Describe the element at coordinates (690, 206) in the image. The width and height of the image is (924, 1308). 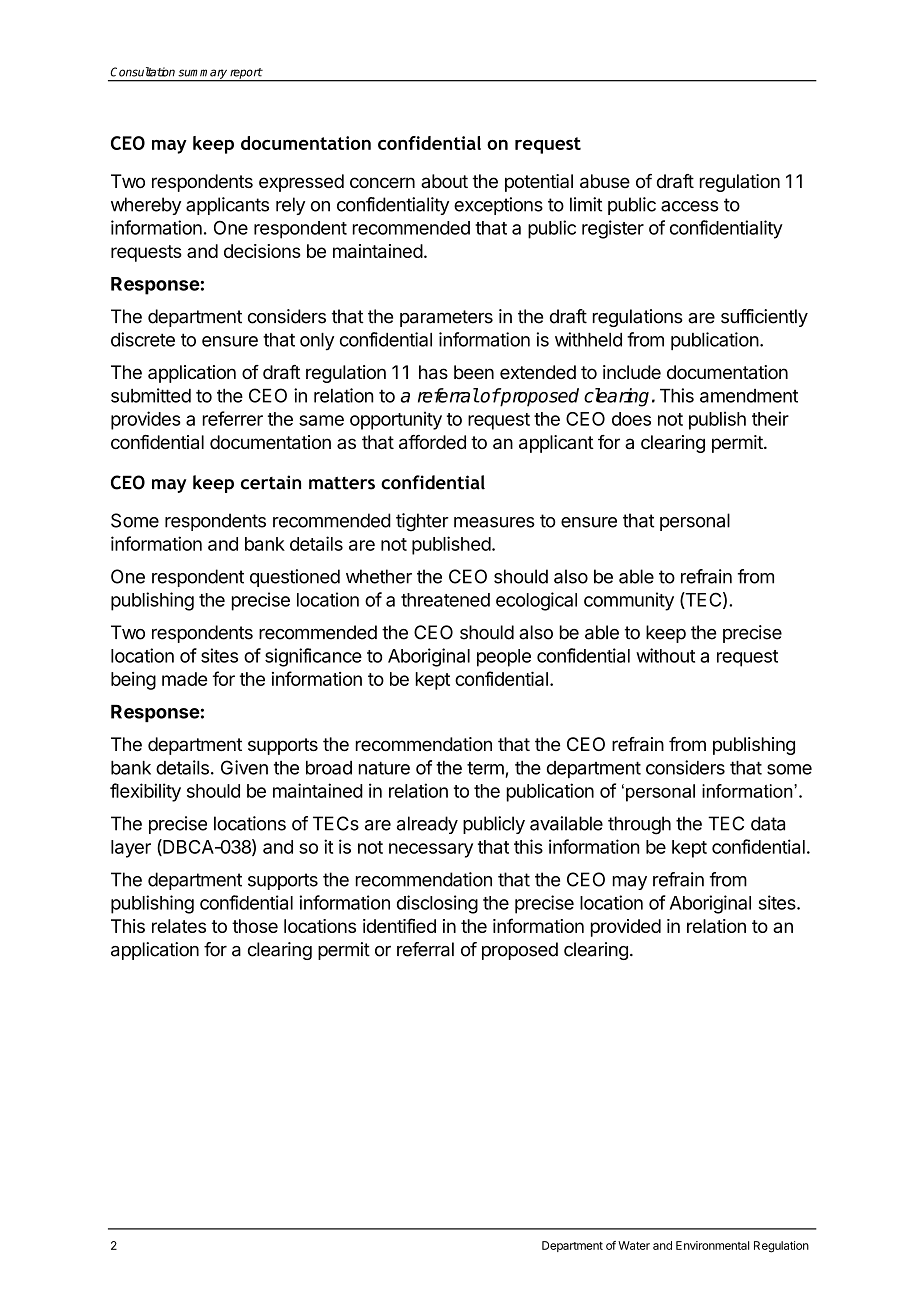
I see `access` at that location.
